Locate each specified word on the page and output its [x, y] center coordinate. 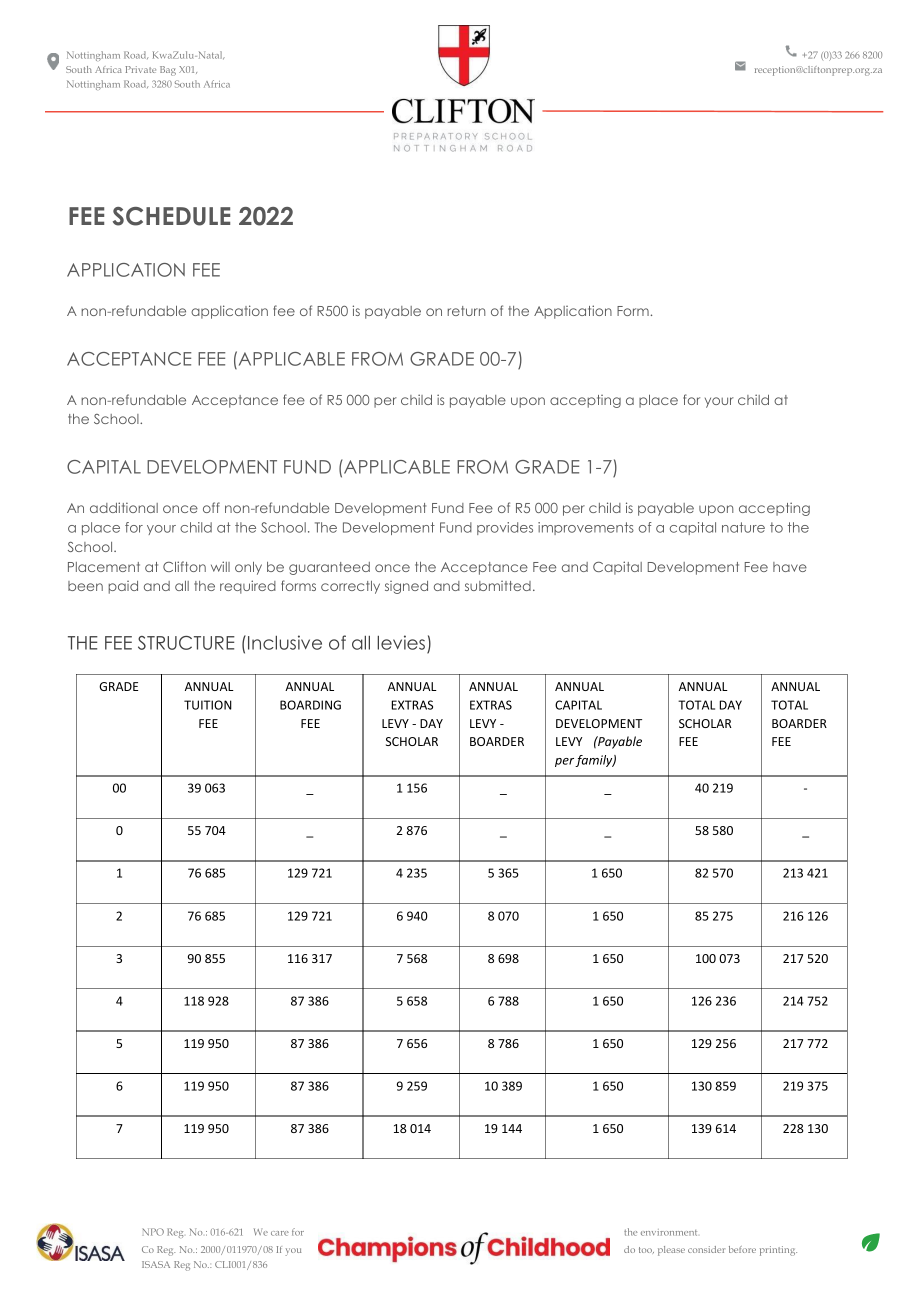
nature [743, 527]
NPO [153, 1232]
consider [706, 1249]
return [466, 311]
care [280, 1233]
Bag [168, 71]
